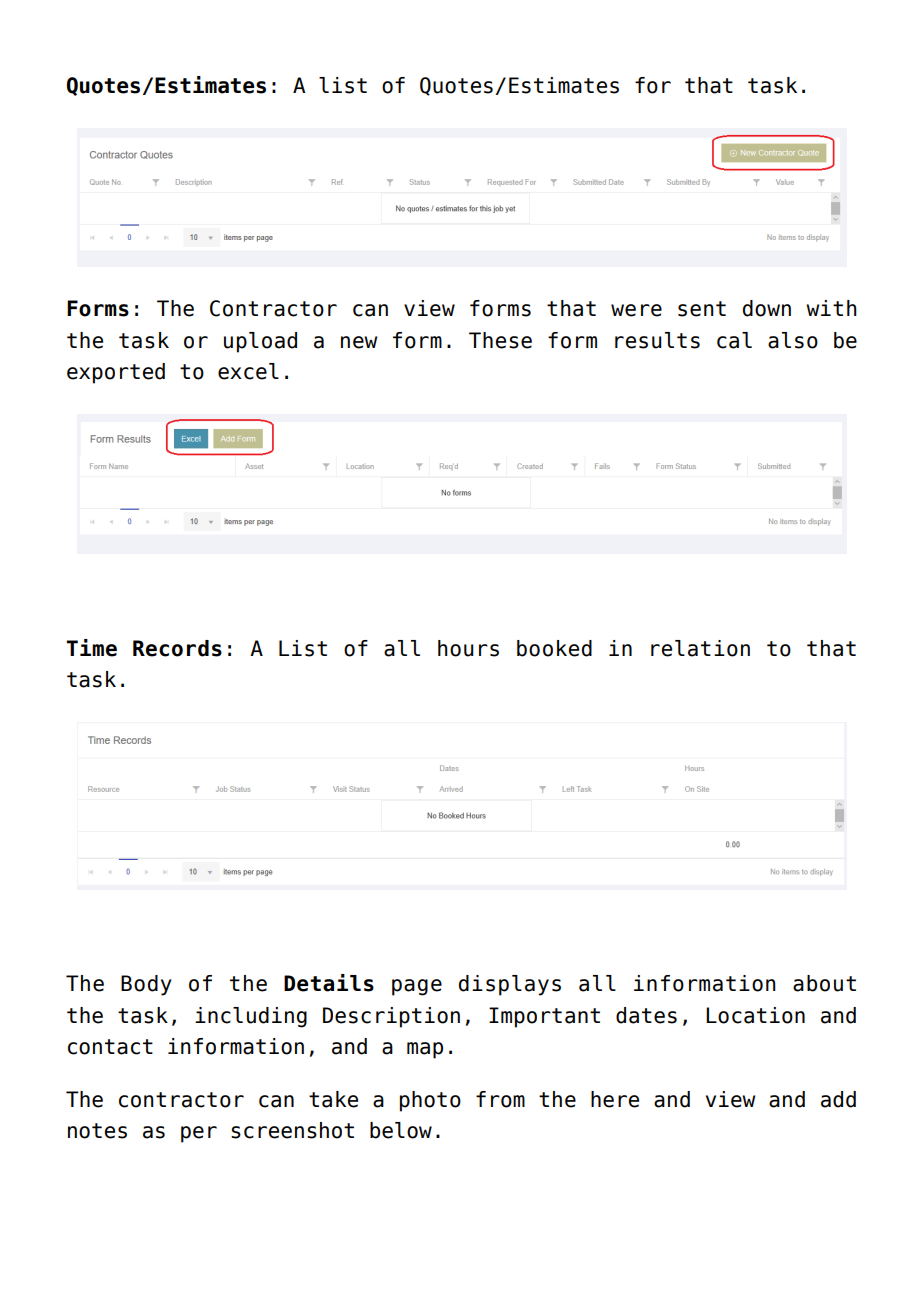 The image size is (924, 1308). I want to click on displays, so click(510, 985).
